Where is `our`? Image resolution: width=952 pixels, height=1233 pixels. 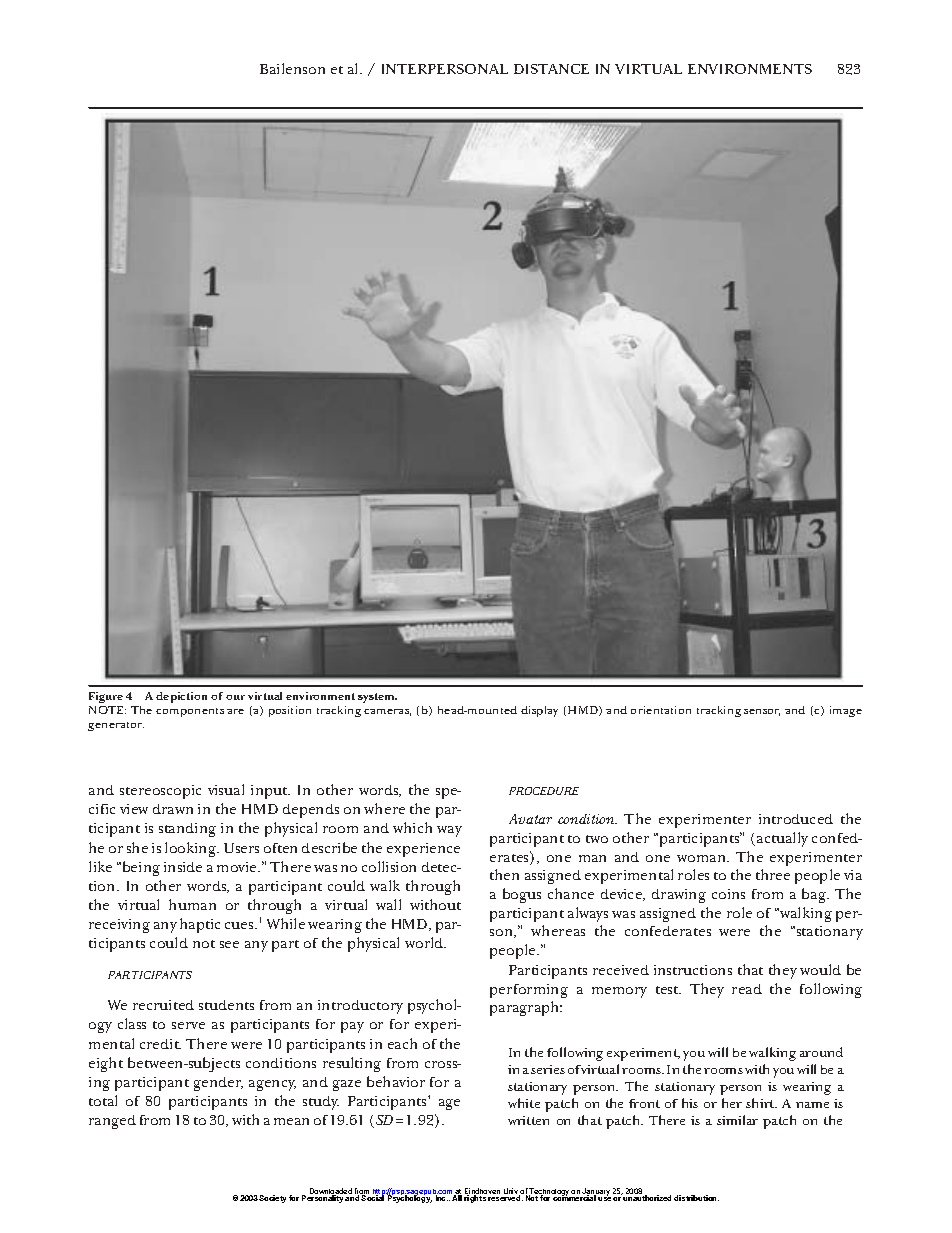
our is located at coordinates (235, 697).
